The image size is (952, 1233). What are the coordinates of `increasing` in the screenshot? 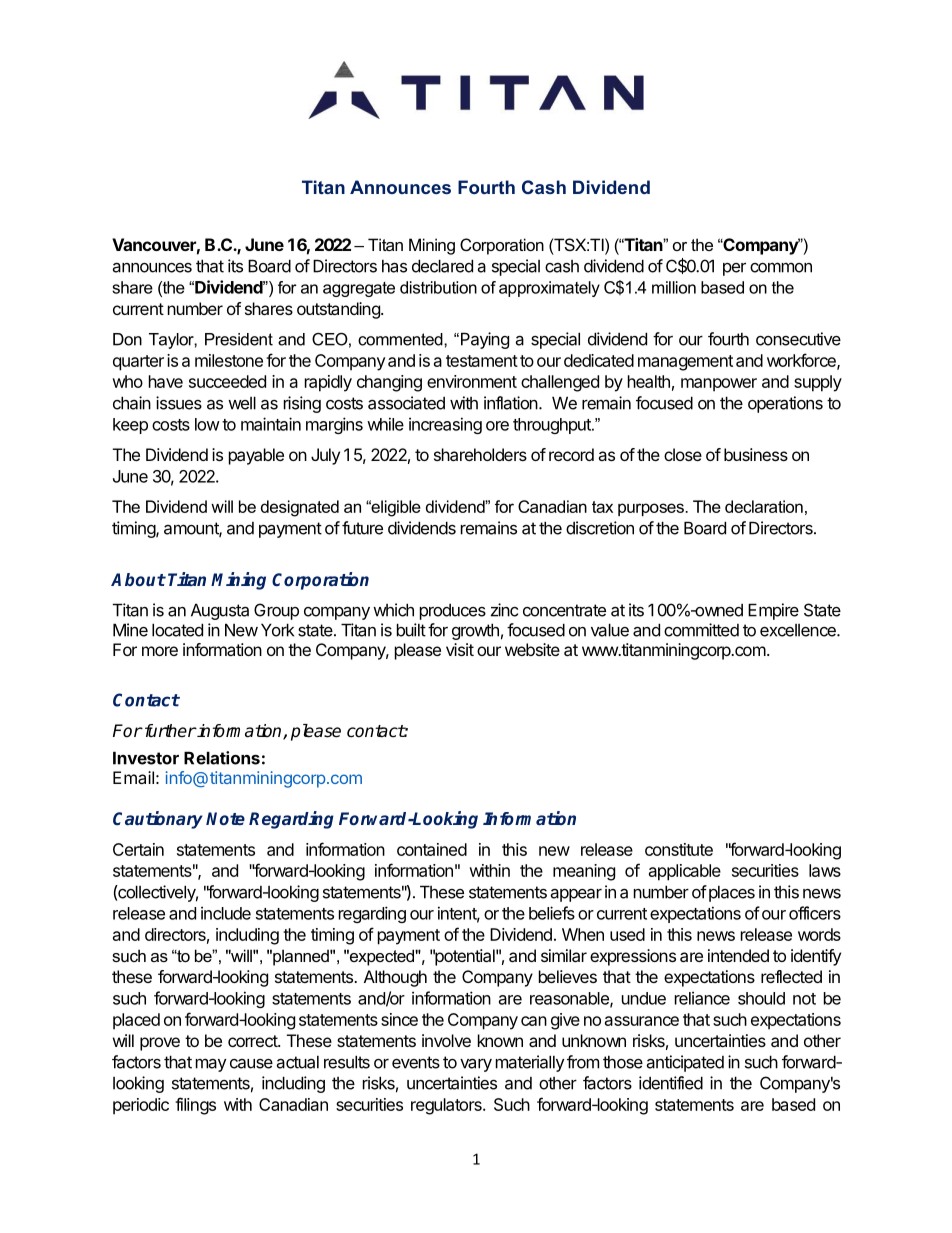 It's located at (445, 425).
